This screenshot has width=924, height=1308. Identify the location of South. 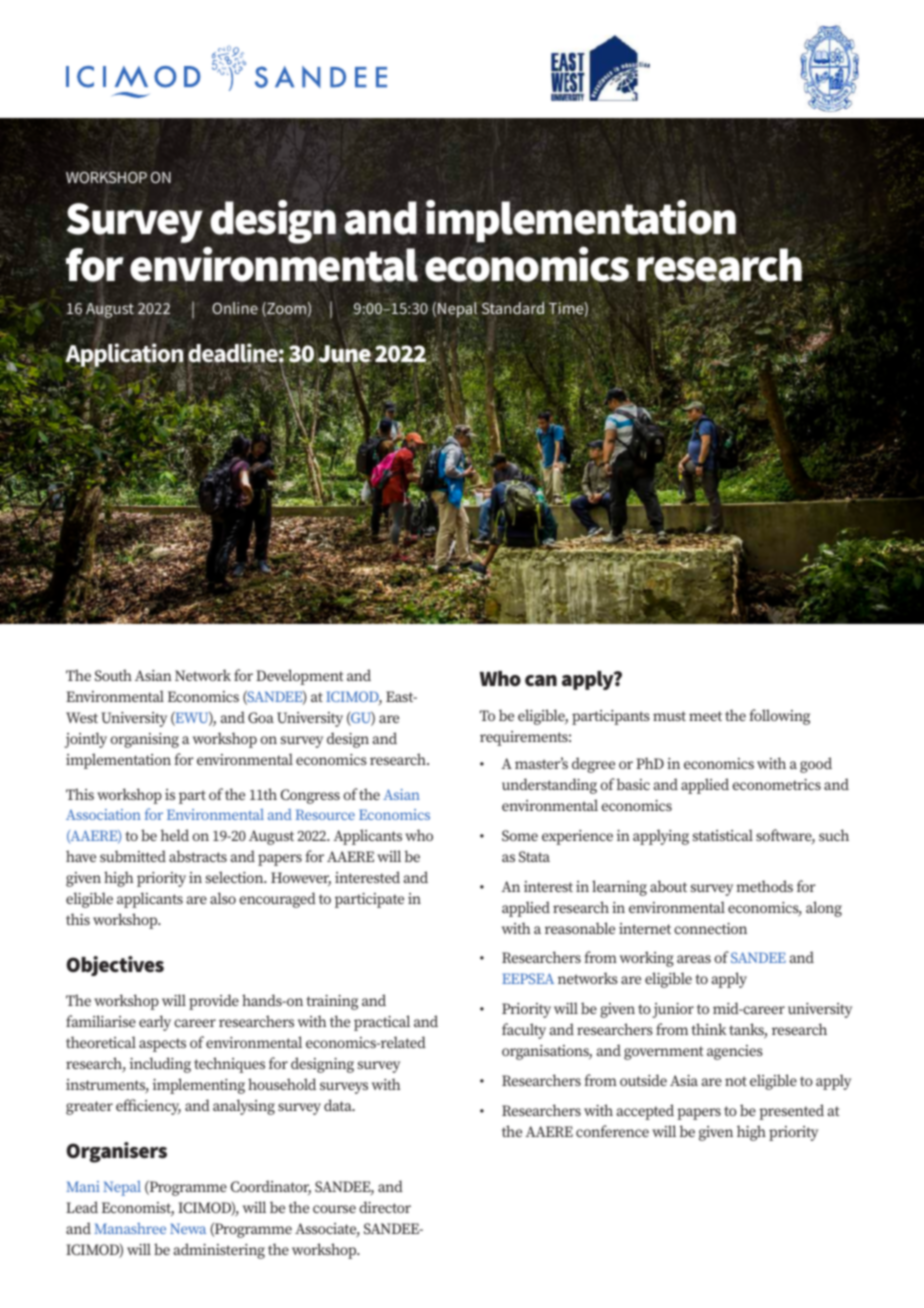
(113, 675).
